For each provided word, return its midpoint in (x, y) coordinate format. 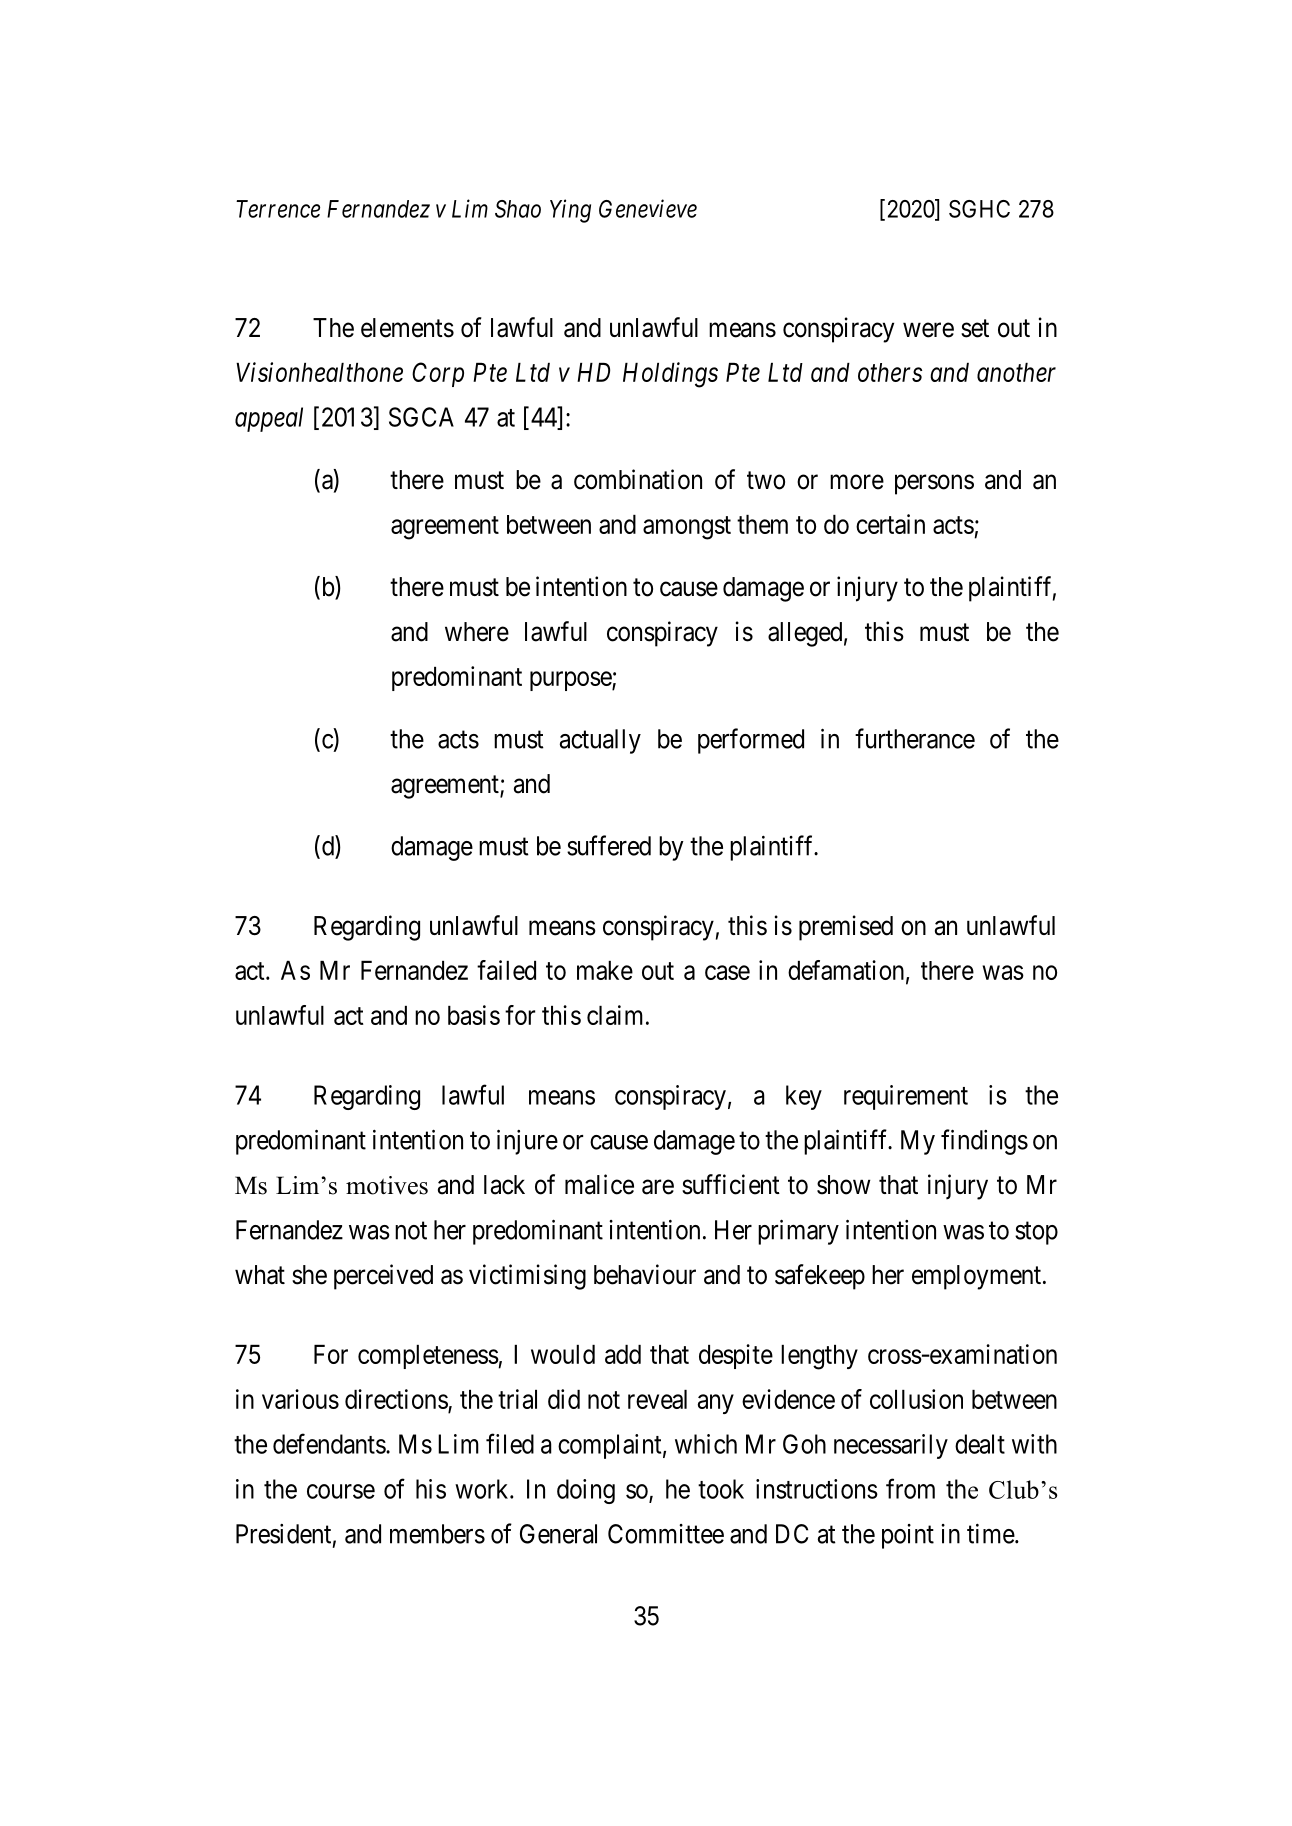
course (341, 1491)
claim (615, 1015)
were (928, 330)
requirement (906, 1097)
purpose (571, 681)
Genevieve (648, 208)
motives (387, 1185)
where (477, 632)
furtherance (915, 738)
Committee (666, 1534)
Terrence (278, 209)
